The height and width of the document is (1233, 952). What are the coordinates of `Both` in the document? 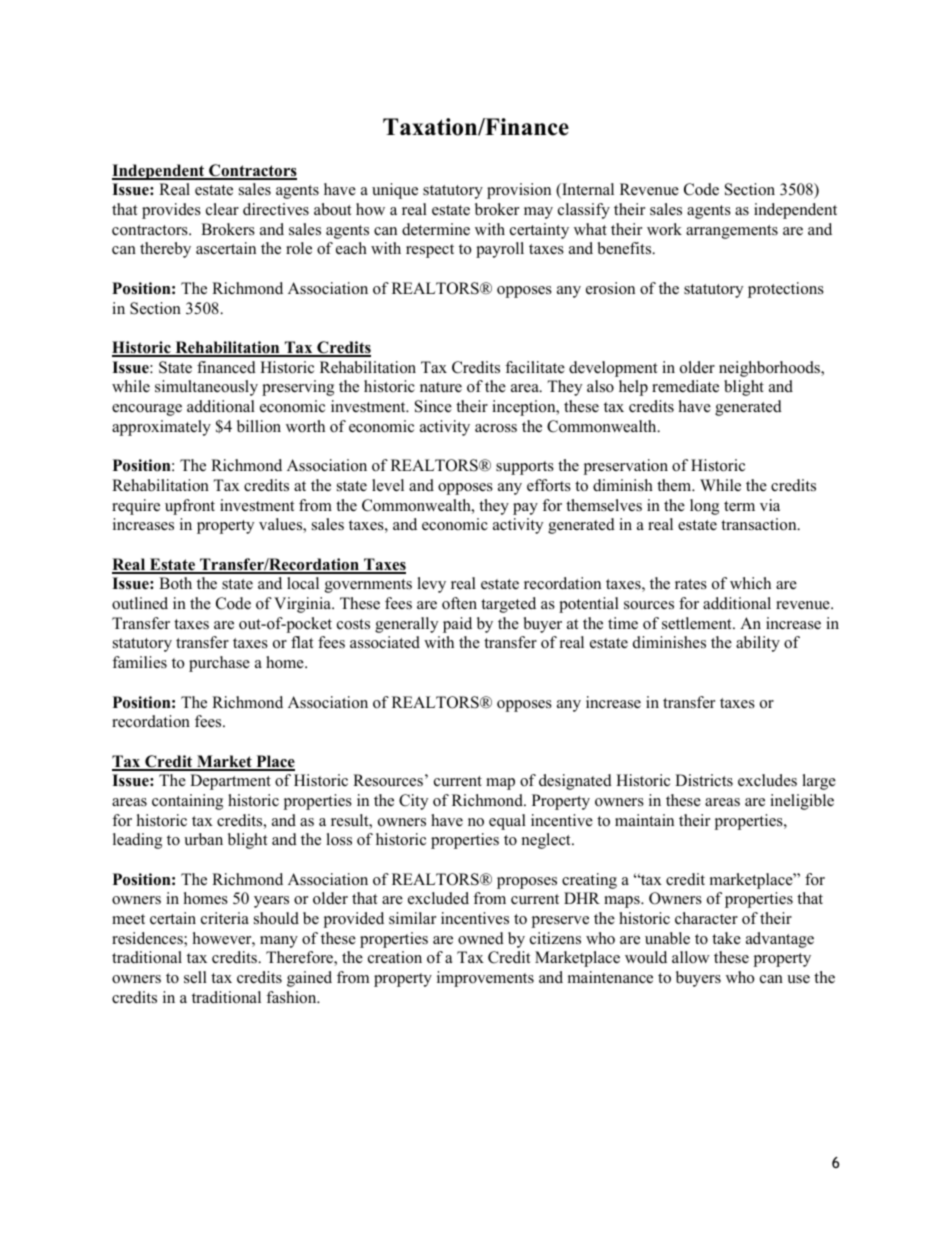 It's located at (175, 583).
